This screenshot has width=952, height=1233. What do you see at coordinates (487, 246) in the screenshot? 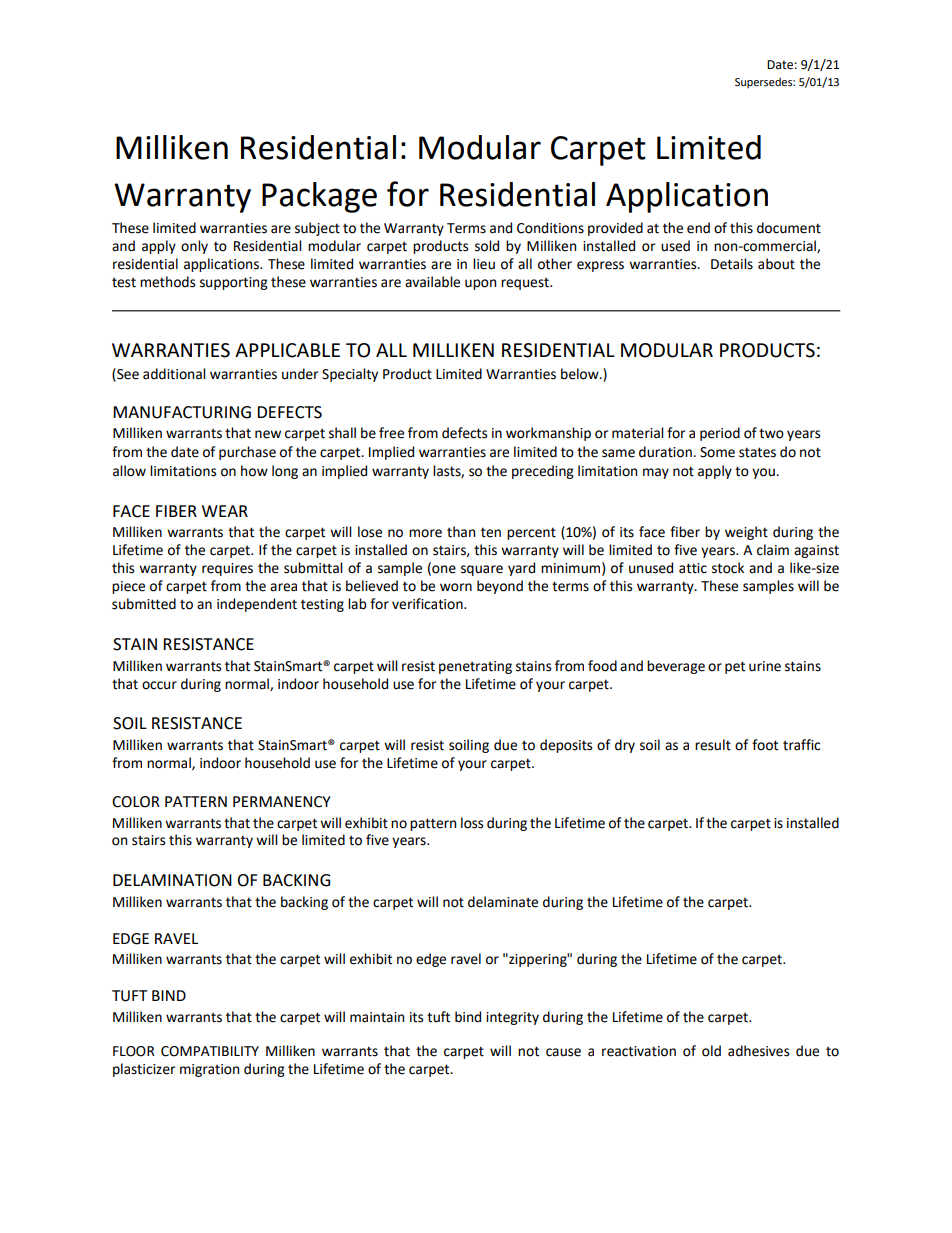
I see `sold` at bounding box center [487, 246].
